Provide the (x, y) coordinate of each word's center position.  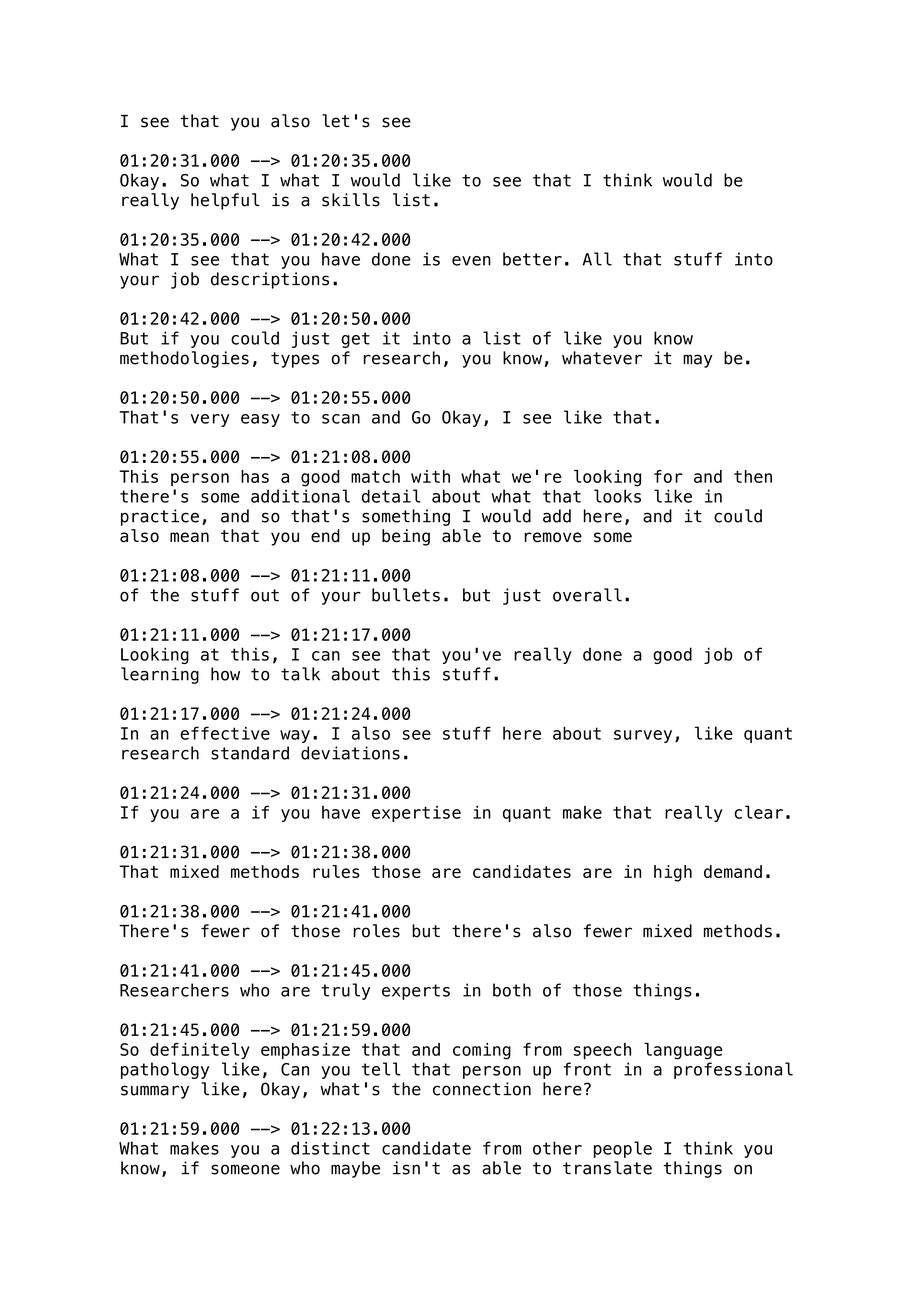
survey (643, 736)
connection (482, 1089)
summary (155, 1092)
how (225, 674)
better (532, 259)
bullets (406, 595)
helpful (225, 201)
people (623, 1149)
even (471, 261)
